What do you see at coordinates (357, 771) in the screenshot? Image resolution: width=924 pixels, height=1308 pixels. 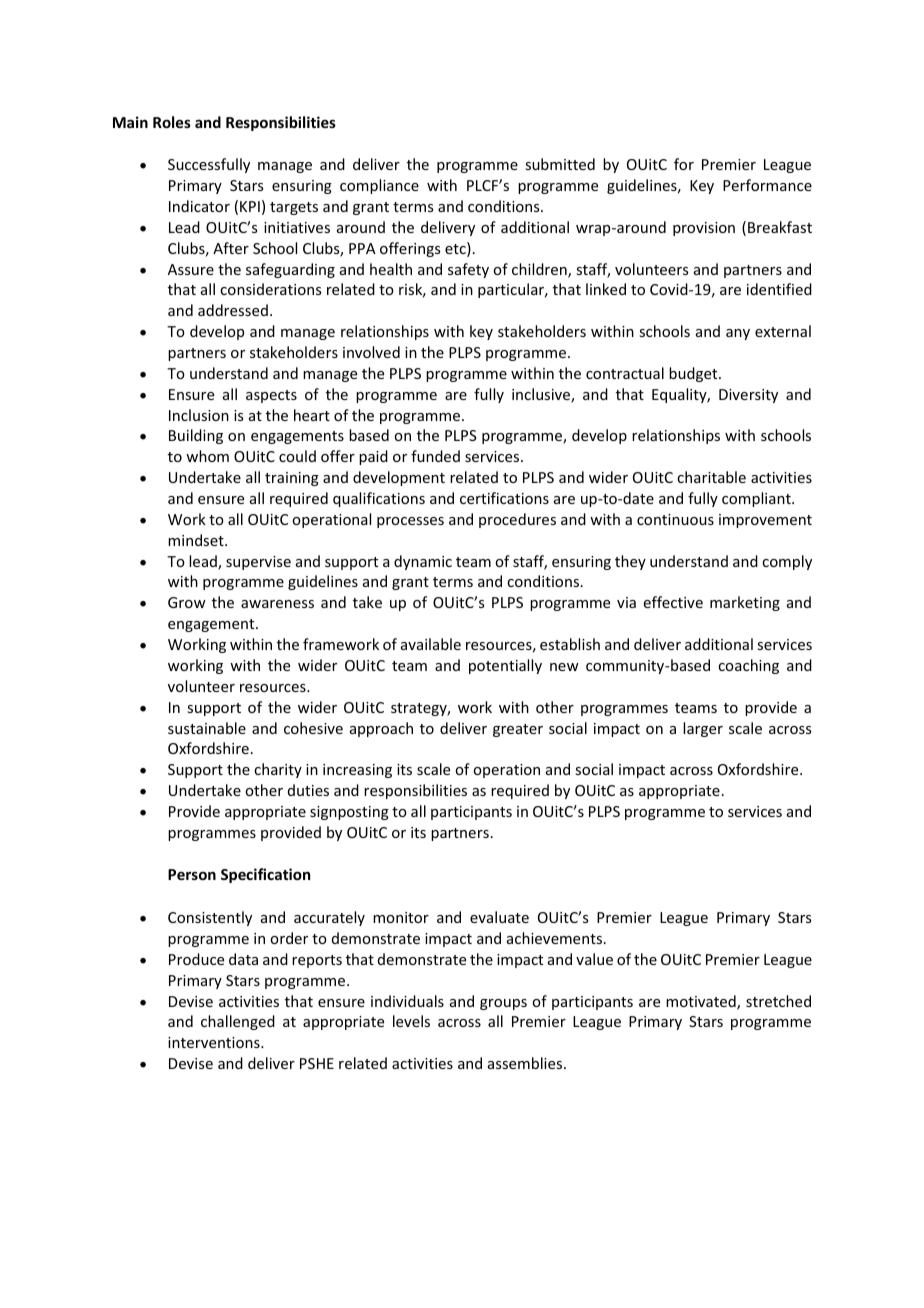 I see `increasing` at bounding box center [357, 771].
